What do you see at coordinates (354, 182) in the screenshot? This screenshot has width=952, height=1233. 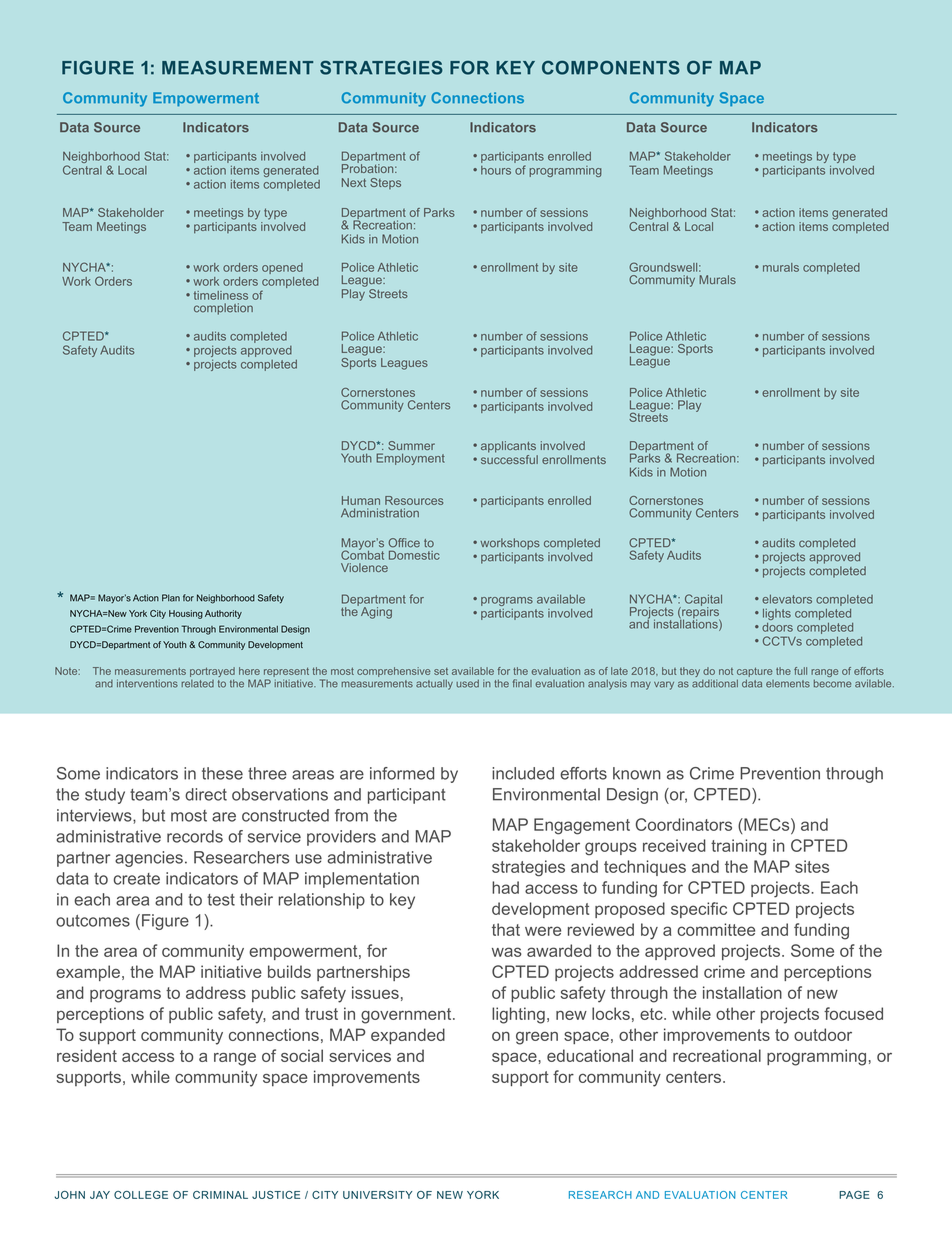 I see `Next` at bounding box center [354, 182].
